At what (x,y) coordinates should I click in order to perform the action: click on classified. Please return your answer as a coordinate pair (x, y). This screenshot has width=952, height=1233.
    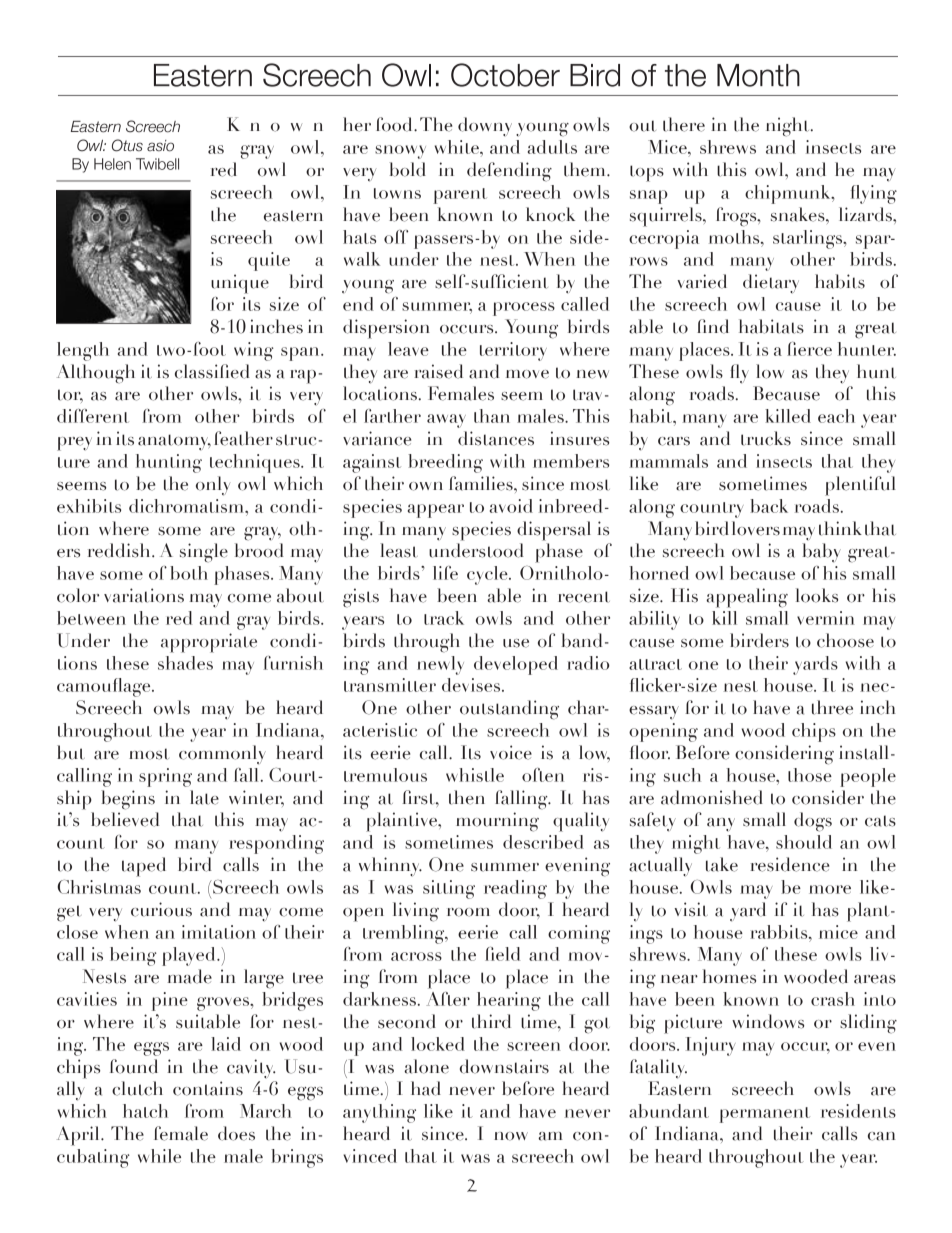
    Looking at the image, I should click on (212, 371).
